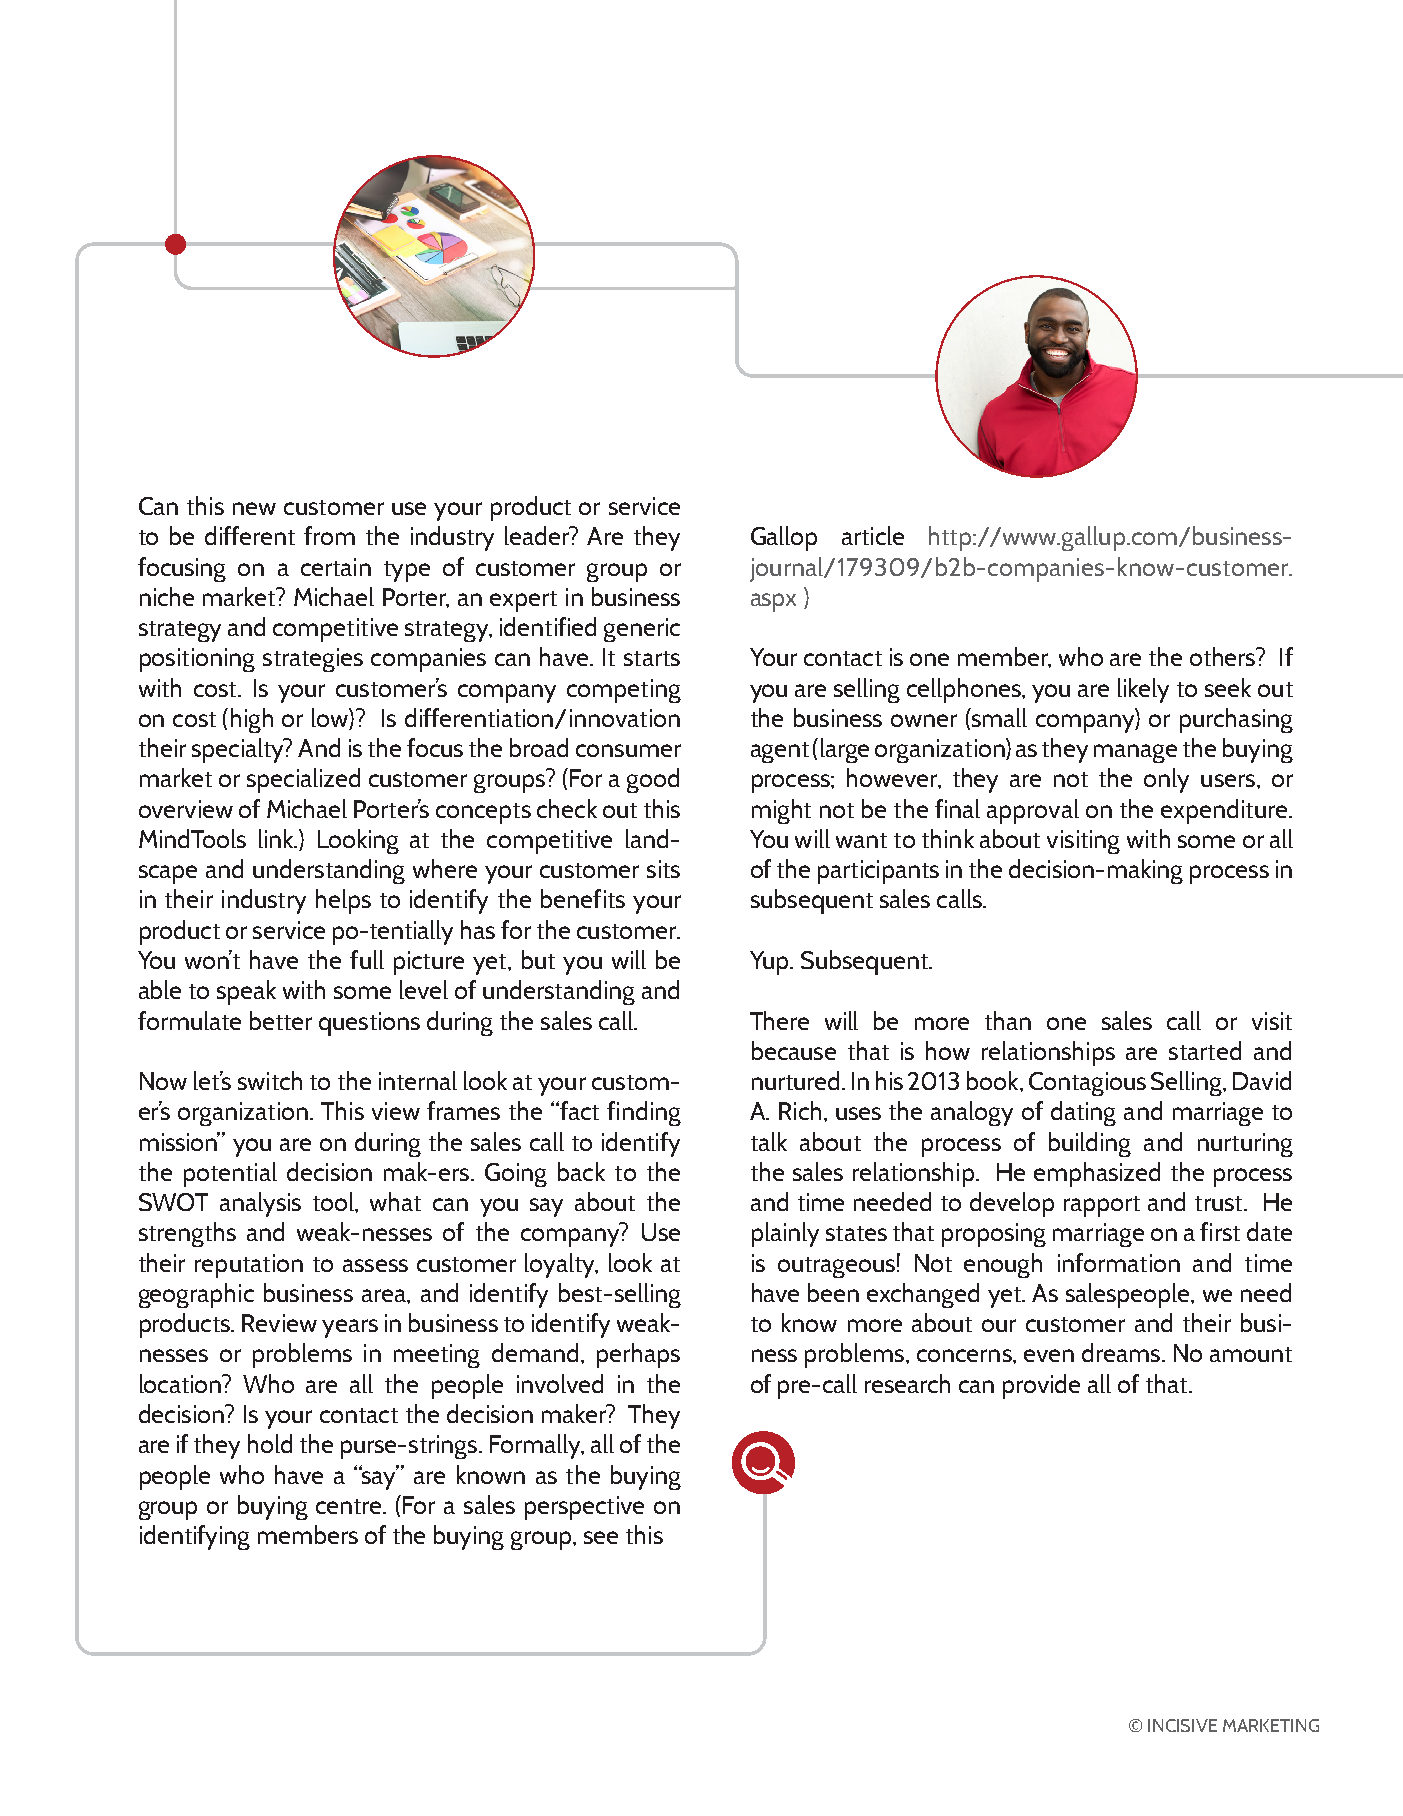 This screenshot has height=1816, width=1403. Describe the element at coordinates (1166, 780) in the screenshot. I see `only` at that location.
